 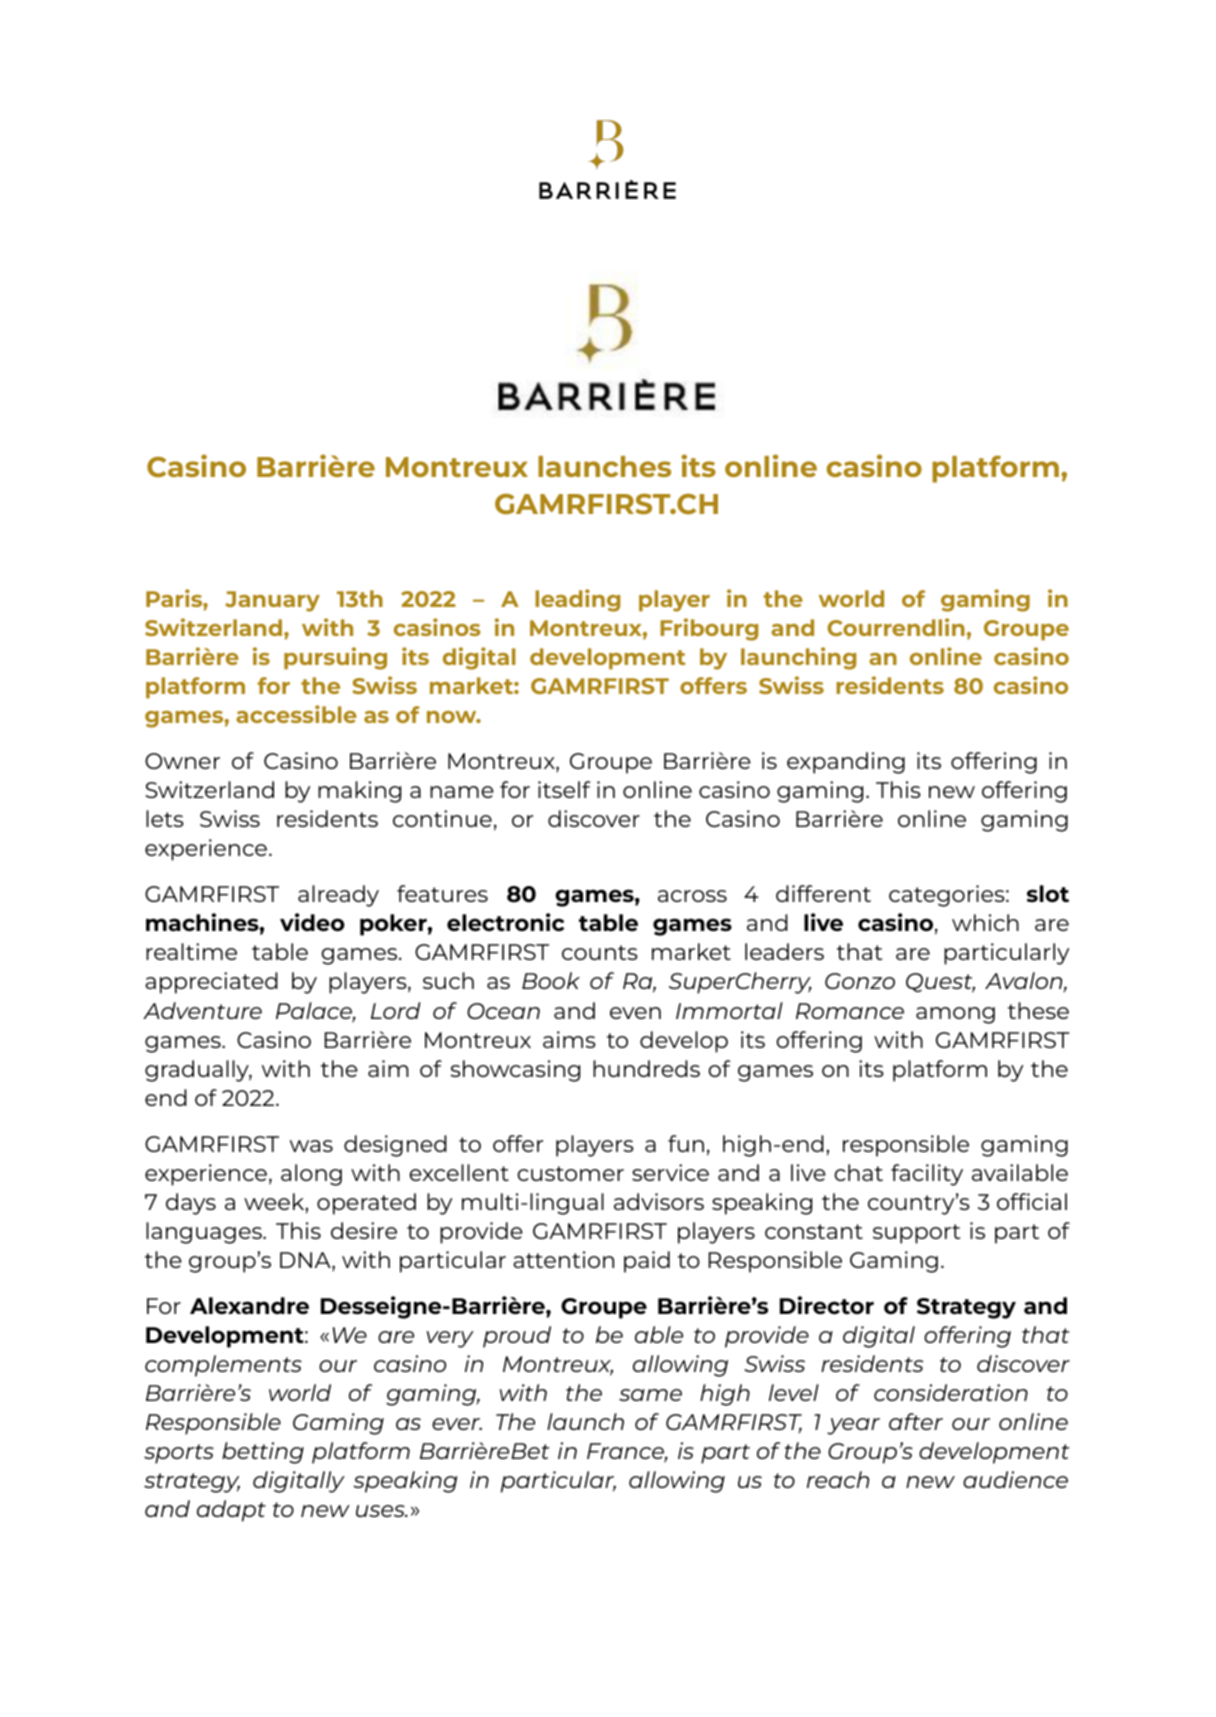 I want to click on was, so click(x=311, y=1146).
